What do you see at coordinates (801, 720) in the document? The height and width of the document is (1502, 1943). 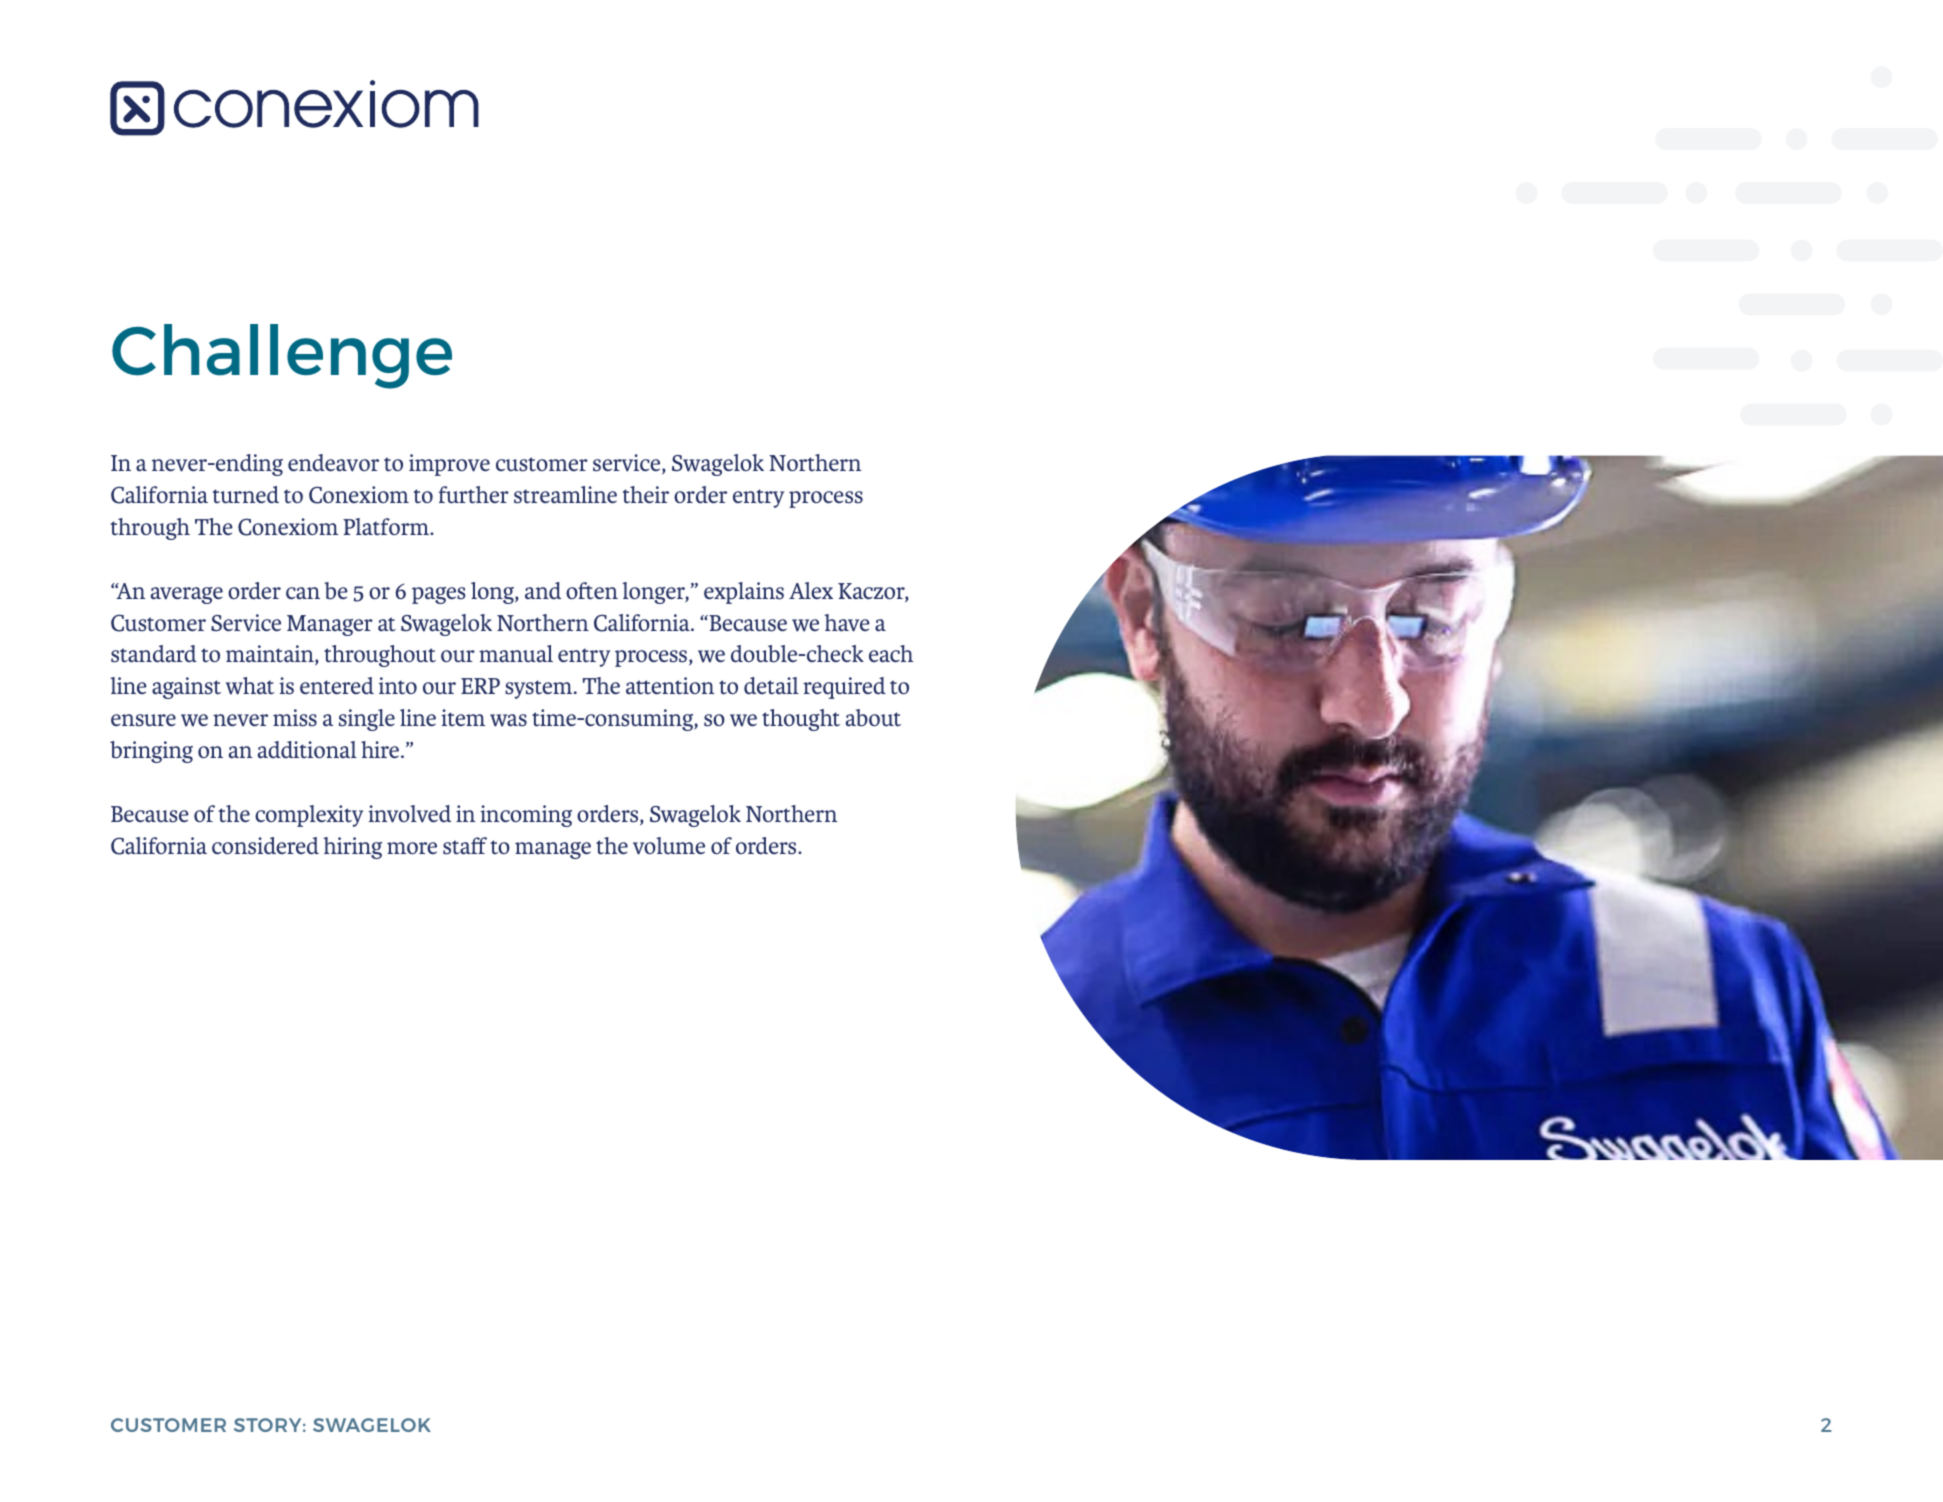 I see `thought` at bounding box center [801, 720].
